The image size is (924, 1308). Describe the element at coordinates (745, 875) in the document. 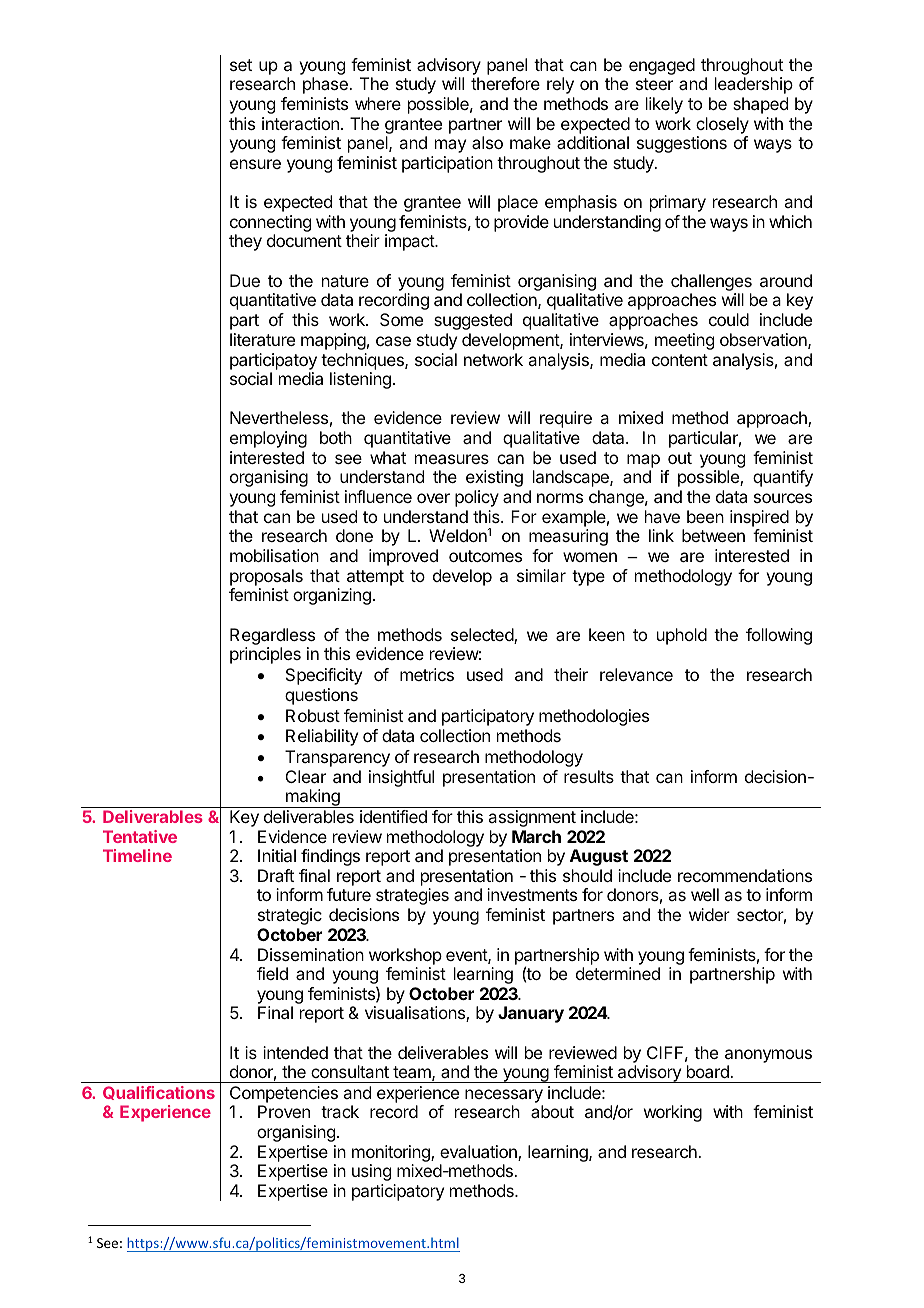

I see `recommendations` at that location.
